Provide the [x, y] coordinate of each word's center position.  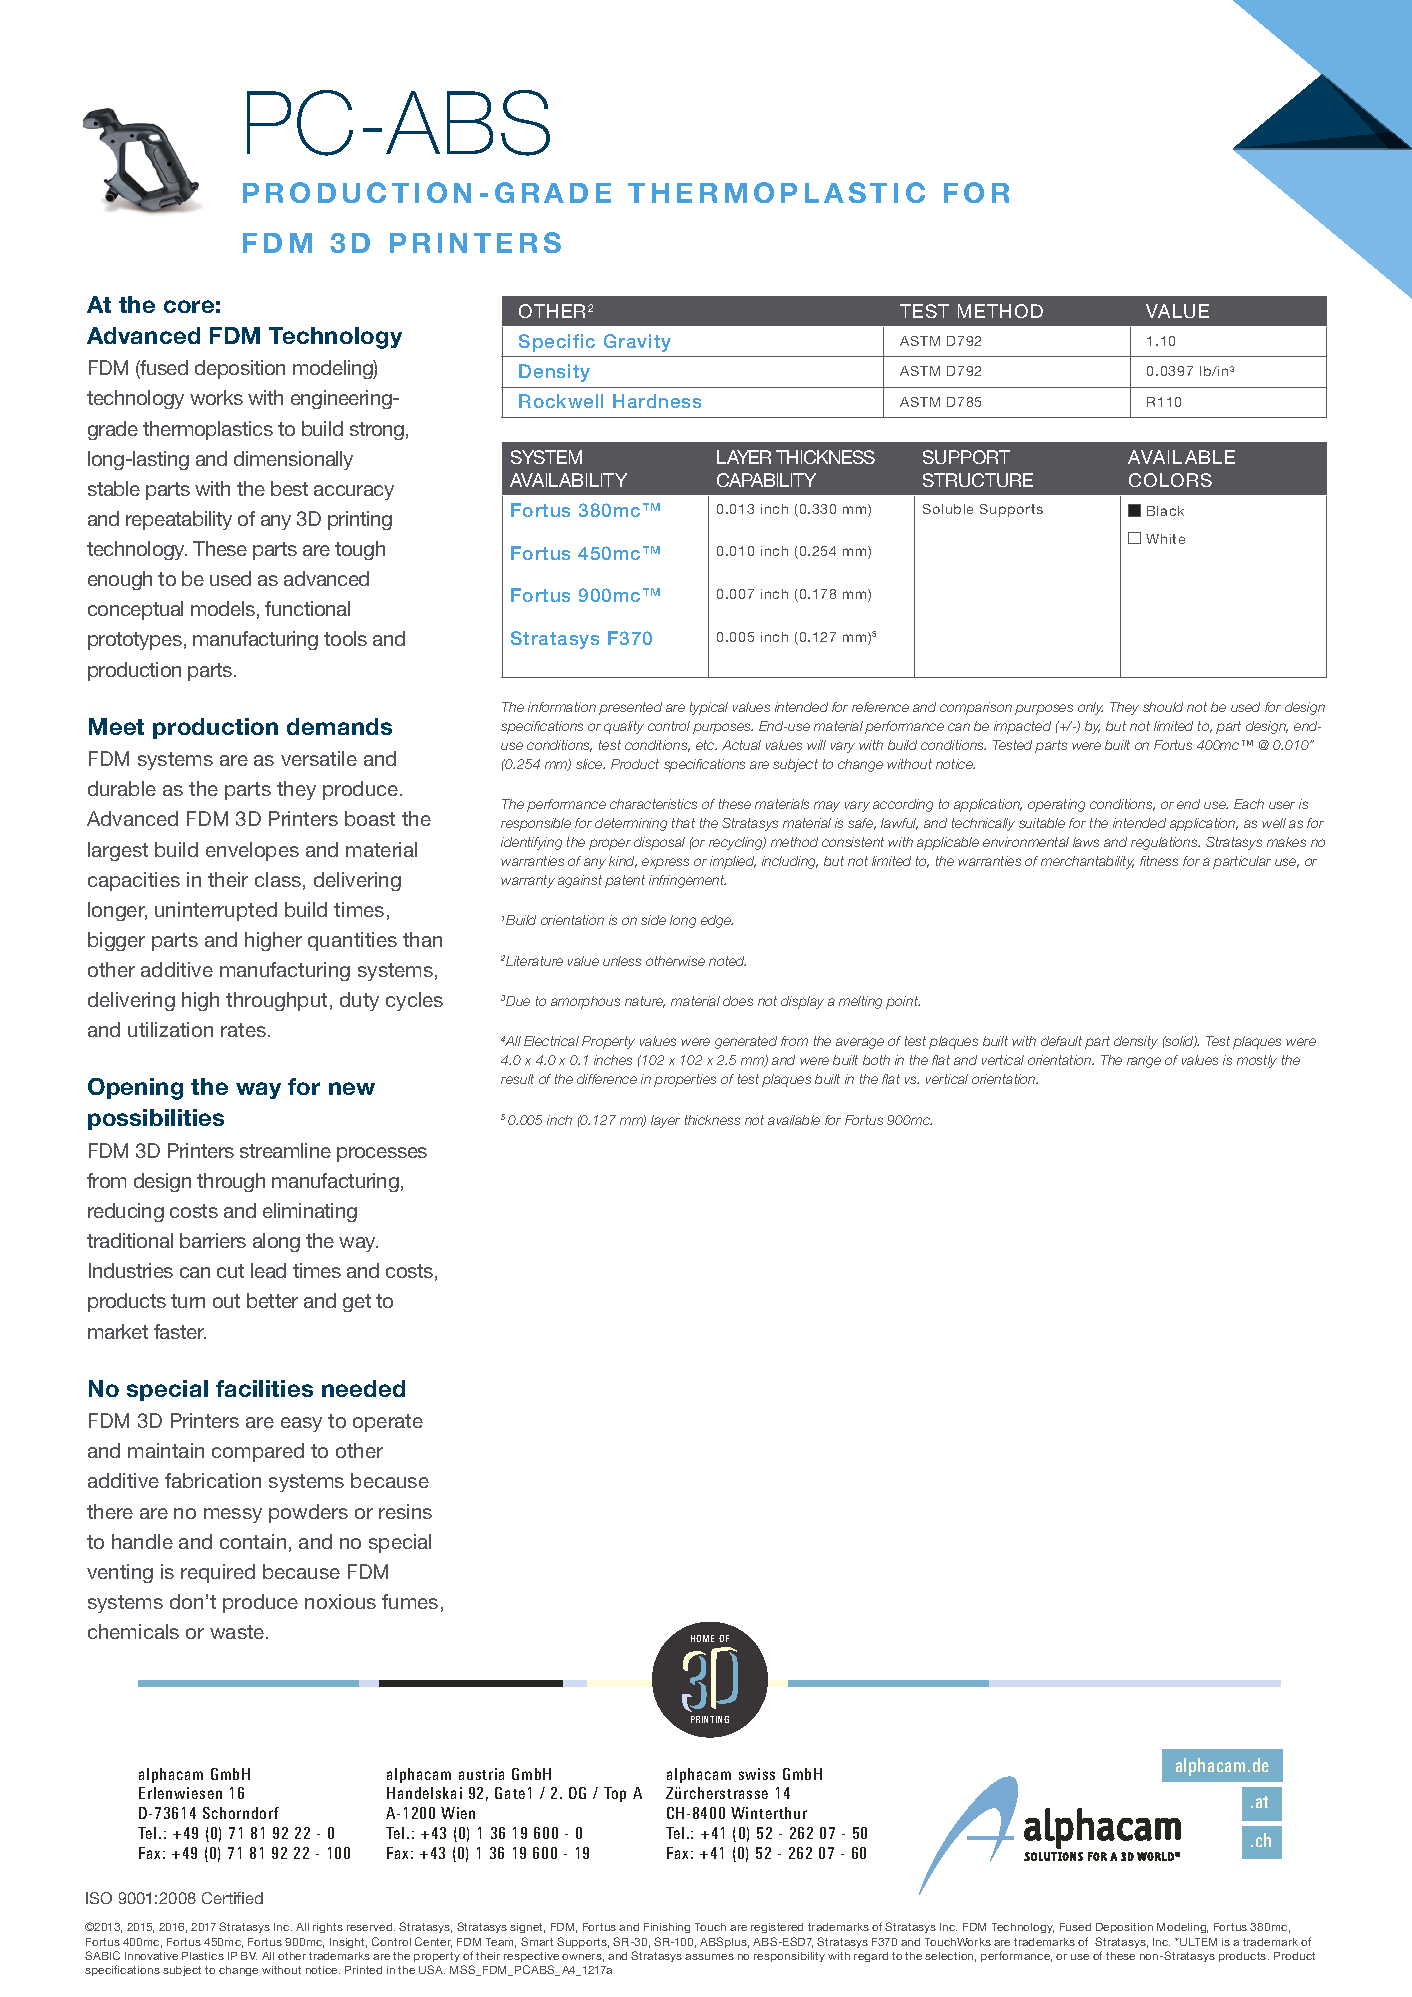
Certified [232, 1898]
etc [706, 745]
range [1144, 1062]
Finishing [667, 1928]
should [1163, 707]
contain [253, 1541]
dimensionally [293, 460]
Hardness [657, 401]
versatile [319, 758]
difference [607, 1079]
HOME [702, 1638]
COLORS [1170, 480]
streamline [285, 1150]
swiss [757, 1774]
